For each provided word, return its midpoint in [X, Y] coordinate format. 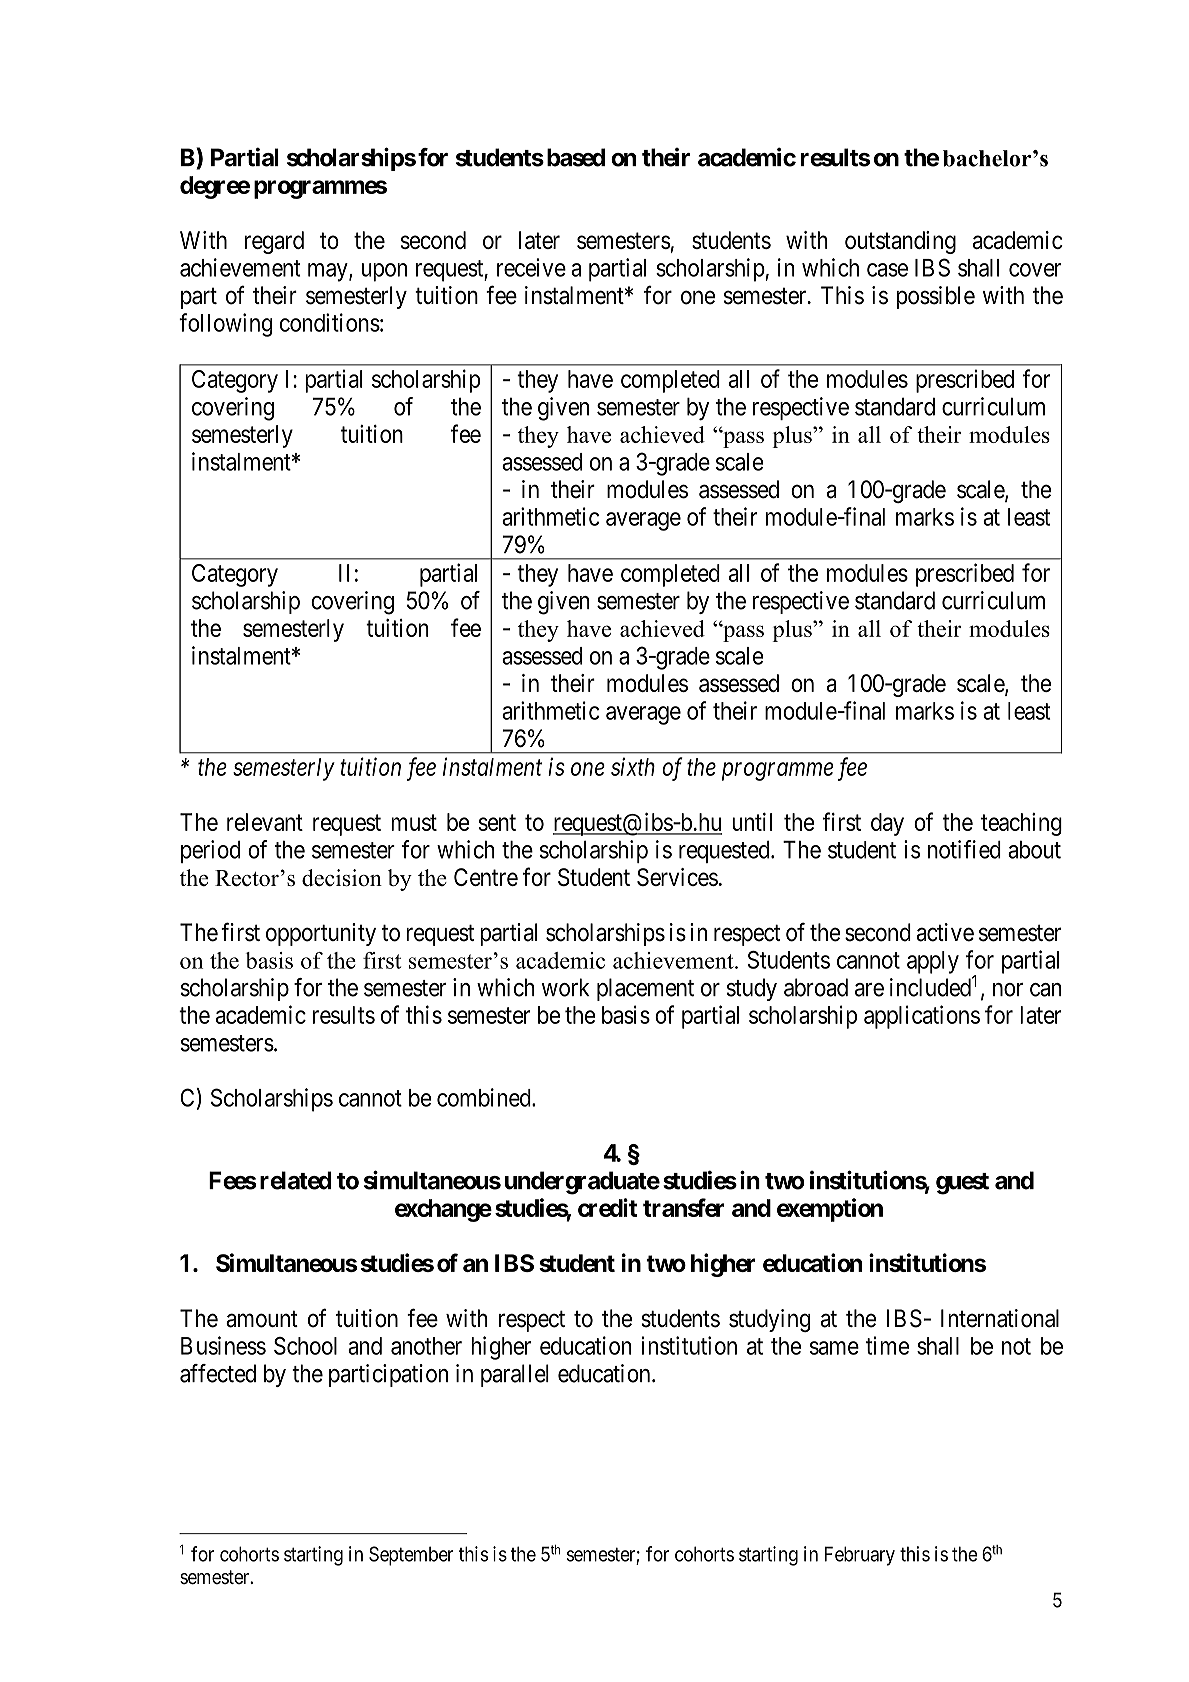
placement [645, 989]
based [576, 157]
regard [274, 242]
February [860, 1556]
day [887, 824]
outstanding [900, 242]
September [411, 1556]
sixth [633, 766]
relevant [265, 822]
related [296, 1180]
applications [922, 1017]
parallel [515, 1375]
